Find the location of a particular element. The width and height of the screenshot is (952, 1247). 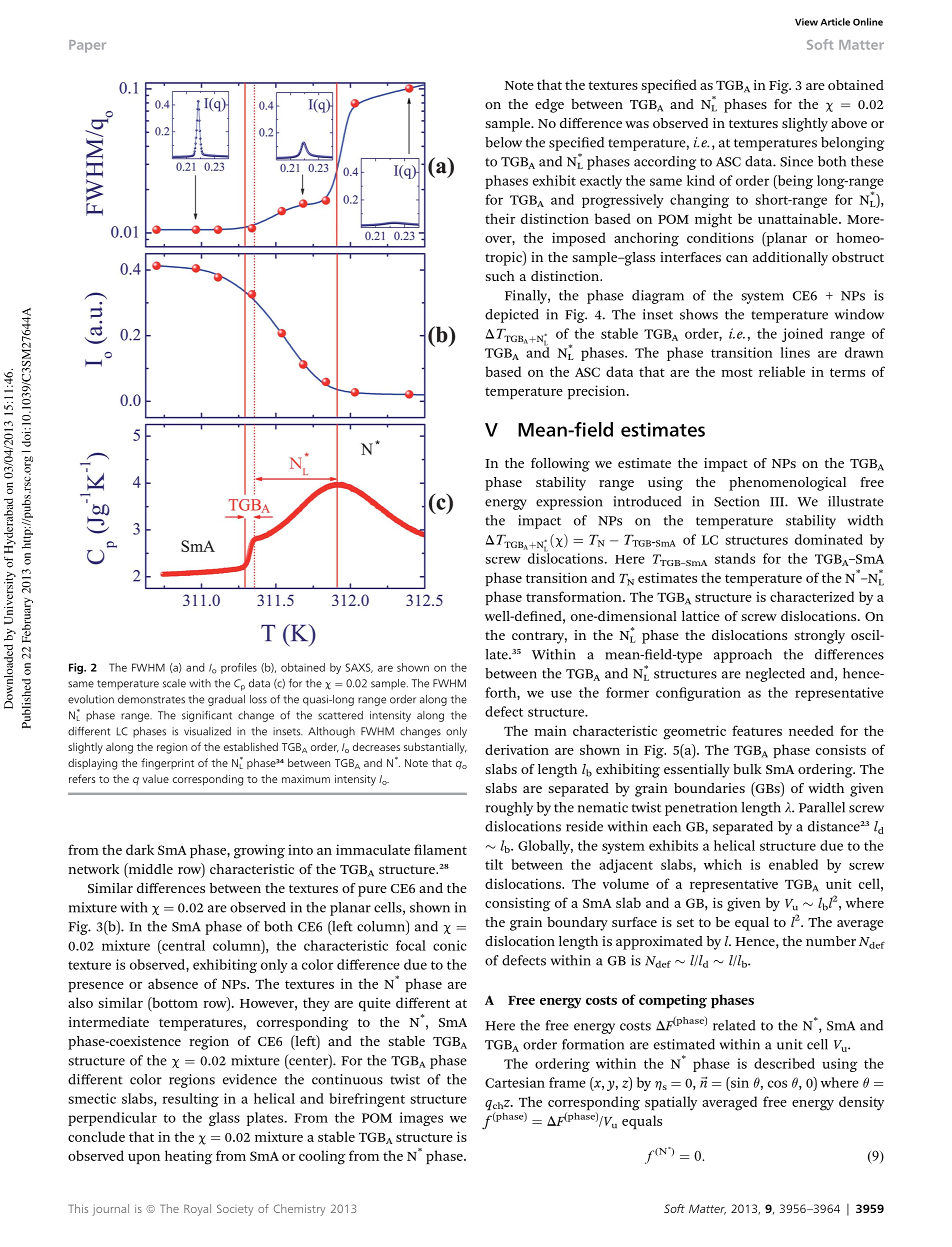

central is located at coordinates (182, 945).
